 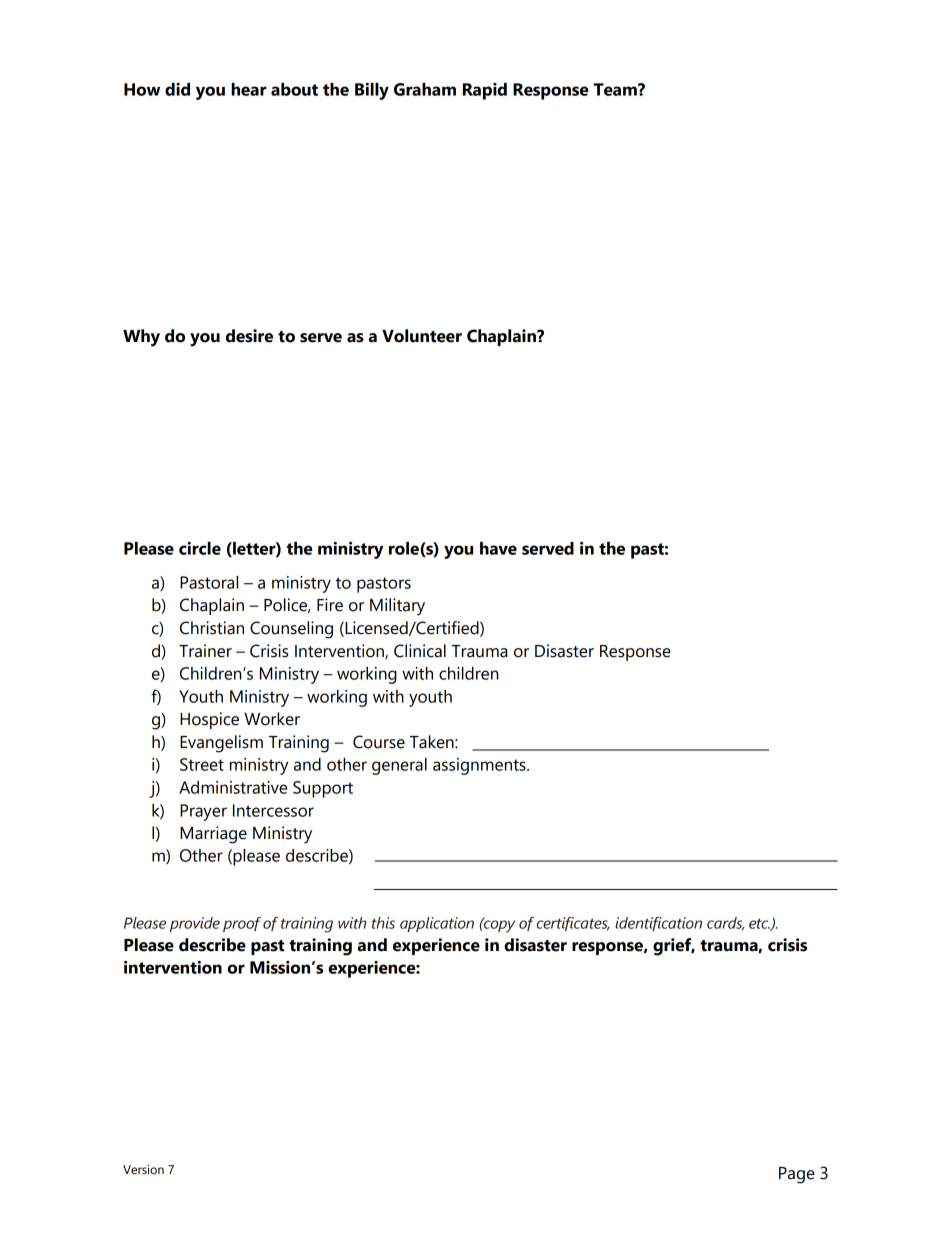 What do you see at coordinates (420, 651) in the document?
I see `Clinical` at bounding box center [420, 651].
